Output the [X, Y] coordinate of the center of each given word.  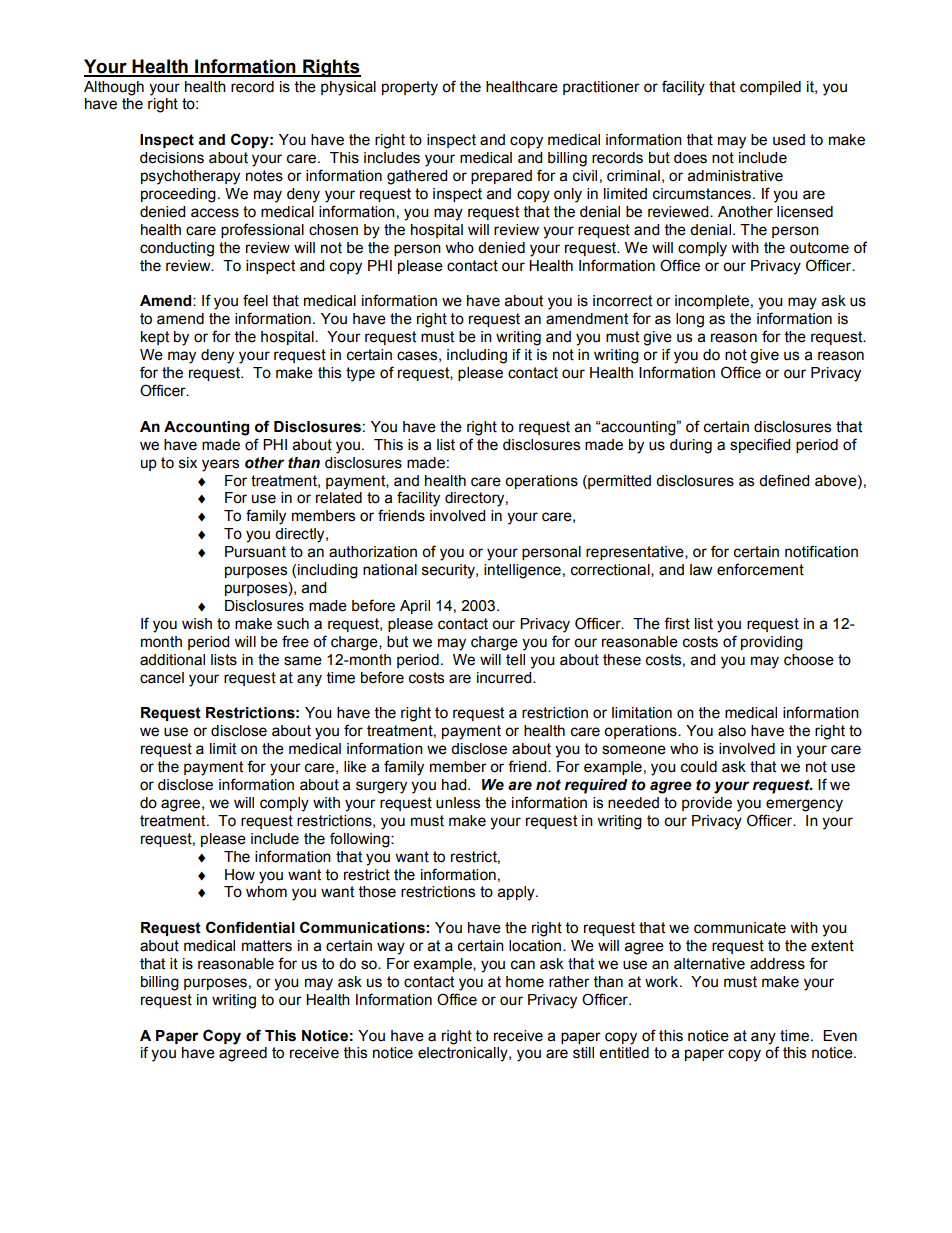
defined [784, 480]
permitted [618, 482]
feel [255, 300]
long [690, 320]
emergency [804, 805]
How [240, 875]
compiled [770, 88]
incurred [505, 678]
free [295, 641]
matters [267, 946]
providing [772, 643]
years [220, 465]
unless [458, 803]
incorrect [622, 301]
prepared [501, 177]
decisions [172, 158]
